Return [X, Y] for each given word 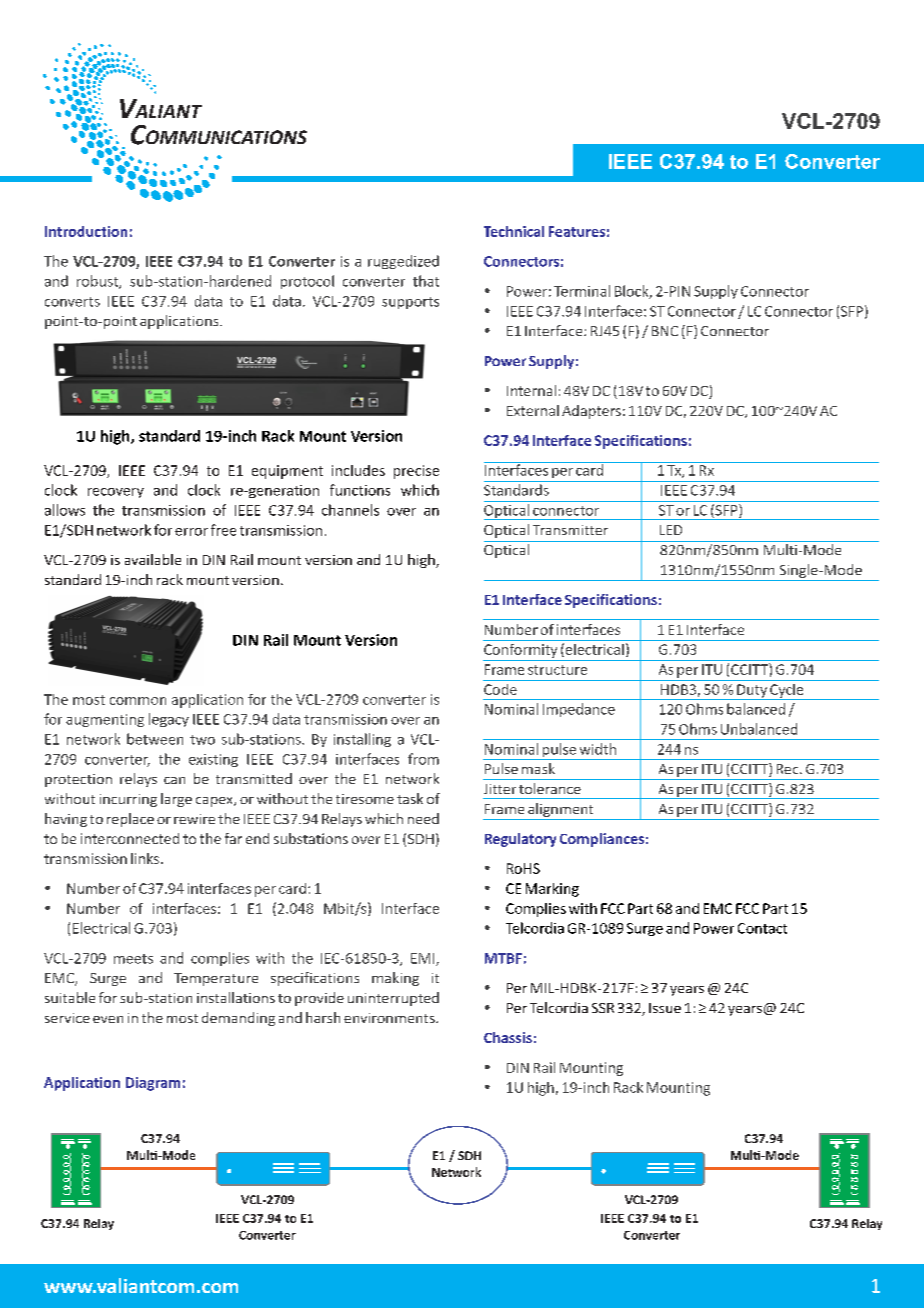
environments [390, 1018]
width [598, 749]
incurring [128, 800]
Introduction [86, 231]
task [410, 798]
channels [350, 510]
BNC [665, 331]
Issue [665, 1008]
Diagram [153, 1084]
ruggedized [403, 262]
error [191, 532]
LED [671, 530]
